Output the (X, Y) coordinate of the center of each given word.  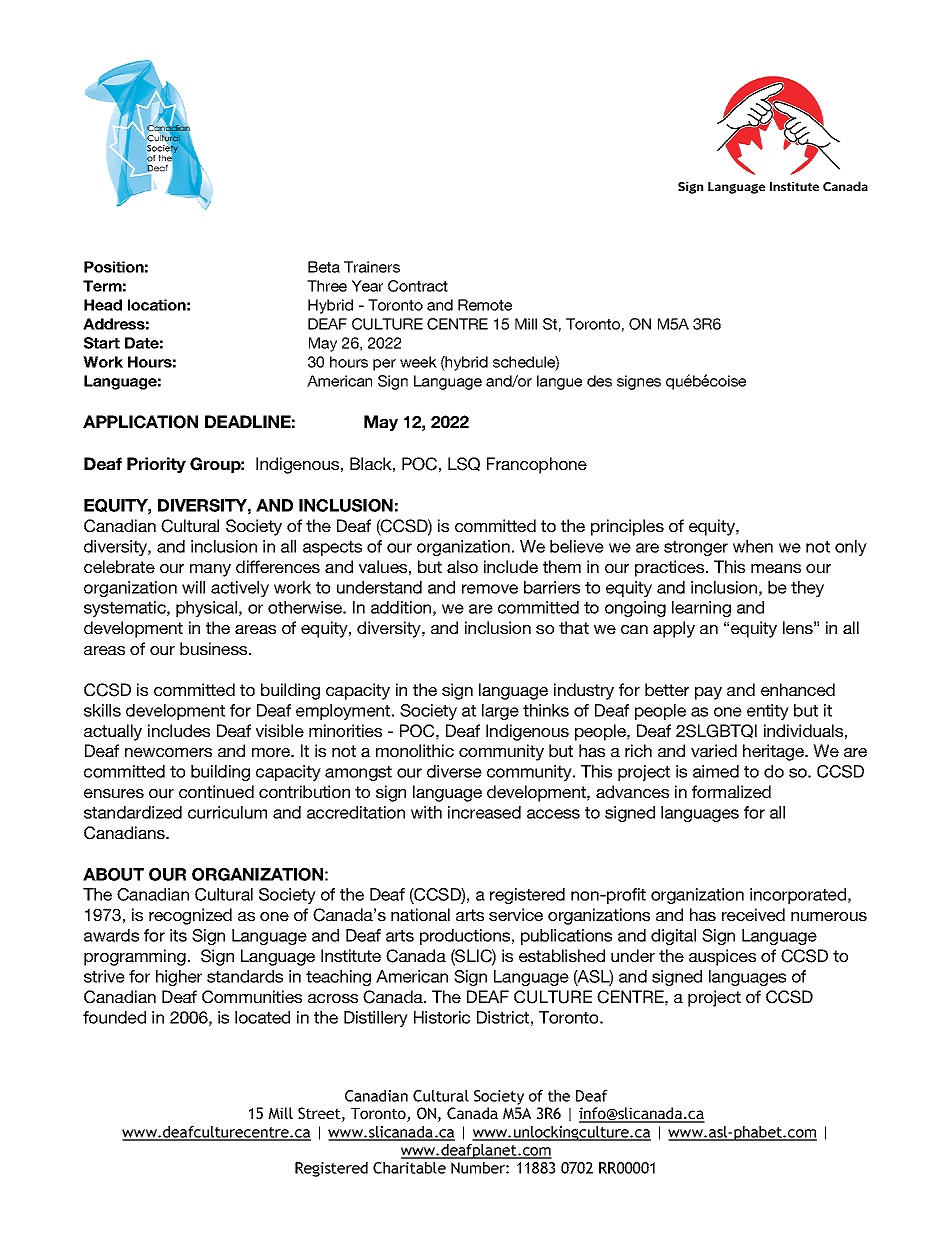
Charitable (409, 1168)
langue (559, 382)
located (262, 1017)
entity (768, 712)
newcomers (168, 752)
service (516, 914)
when (753, 546)
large (500, 712)
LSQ (464, 464)
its (178, 935)
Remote (485, 305)
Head (103, 305)
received (753, 914)
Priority (156, 465)
